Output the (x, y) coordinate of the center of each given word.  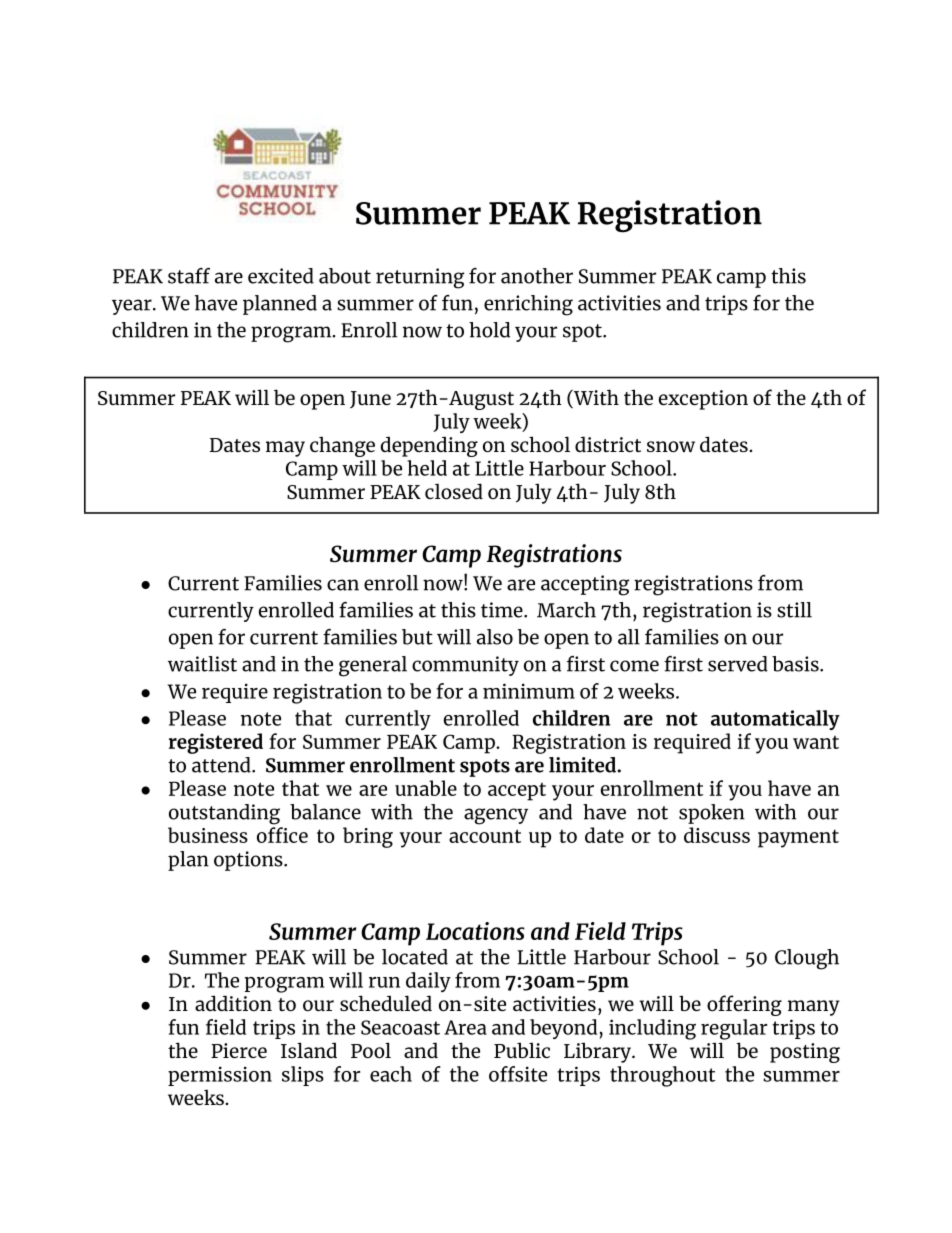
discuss (717, 835)
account (485, 836)
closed (454, 491)
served (738, 664)
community (465, 666)
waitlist (202, 664)
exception (703, 400)
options (249, 861)
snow (671, 446)
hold (489, 330)
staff (189, 276)
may (285, 449)
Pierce (239, 1050)
